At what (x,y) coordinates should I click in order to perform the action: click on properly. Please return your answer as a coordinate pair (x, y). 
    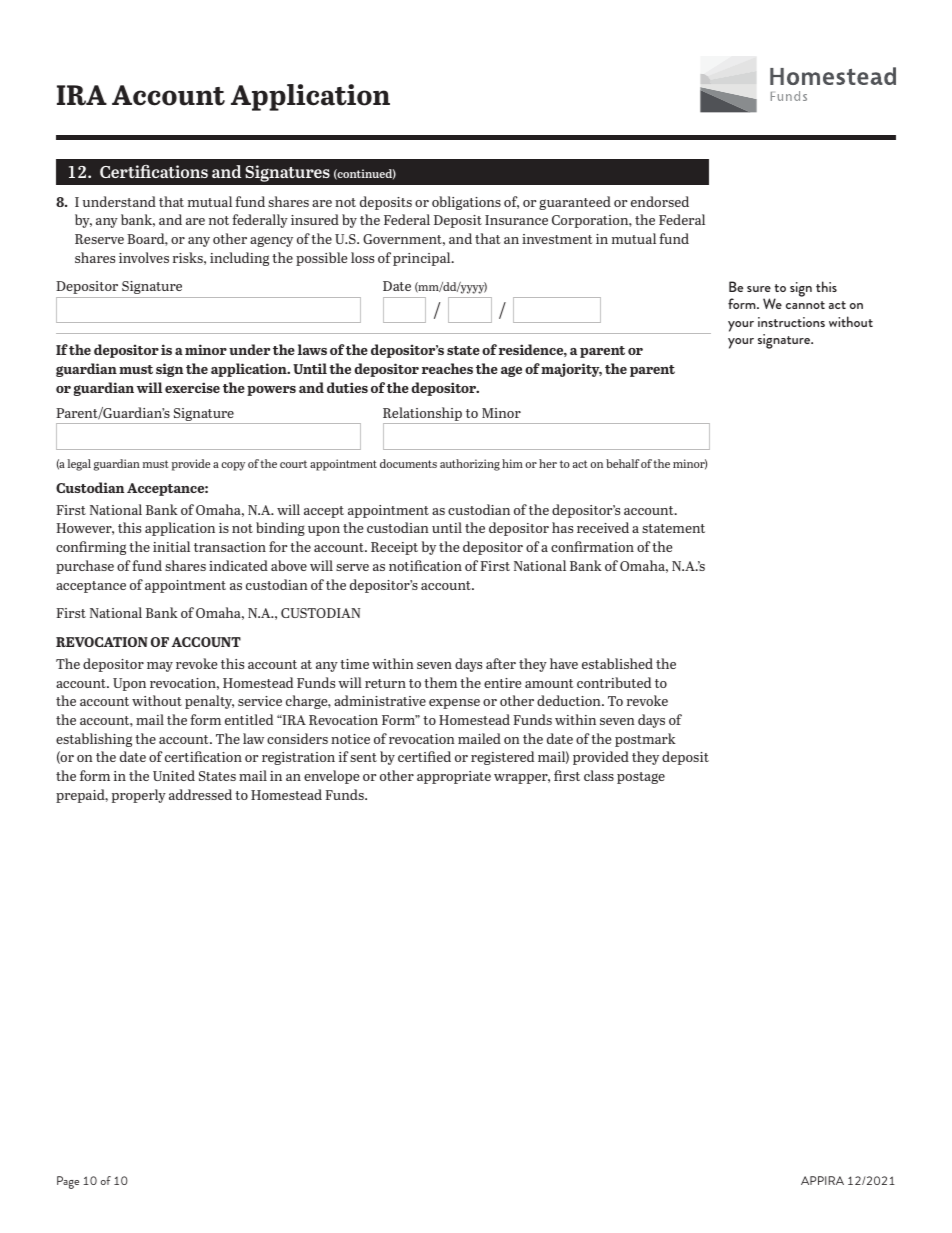
    Looking at the image, I should click on (139, 796).
